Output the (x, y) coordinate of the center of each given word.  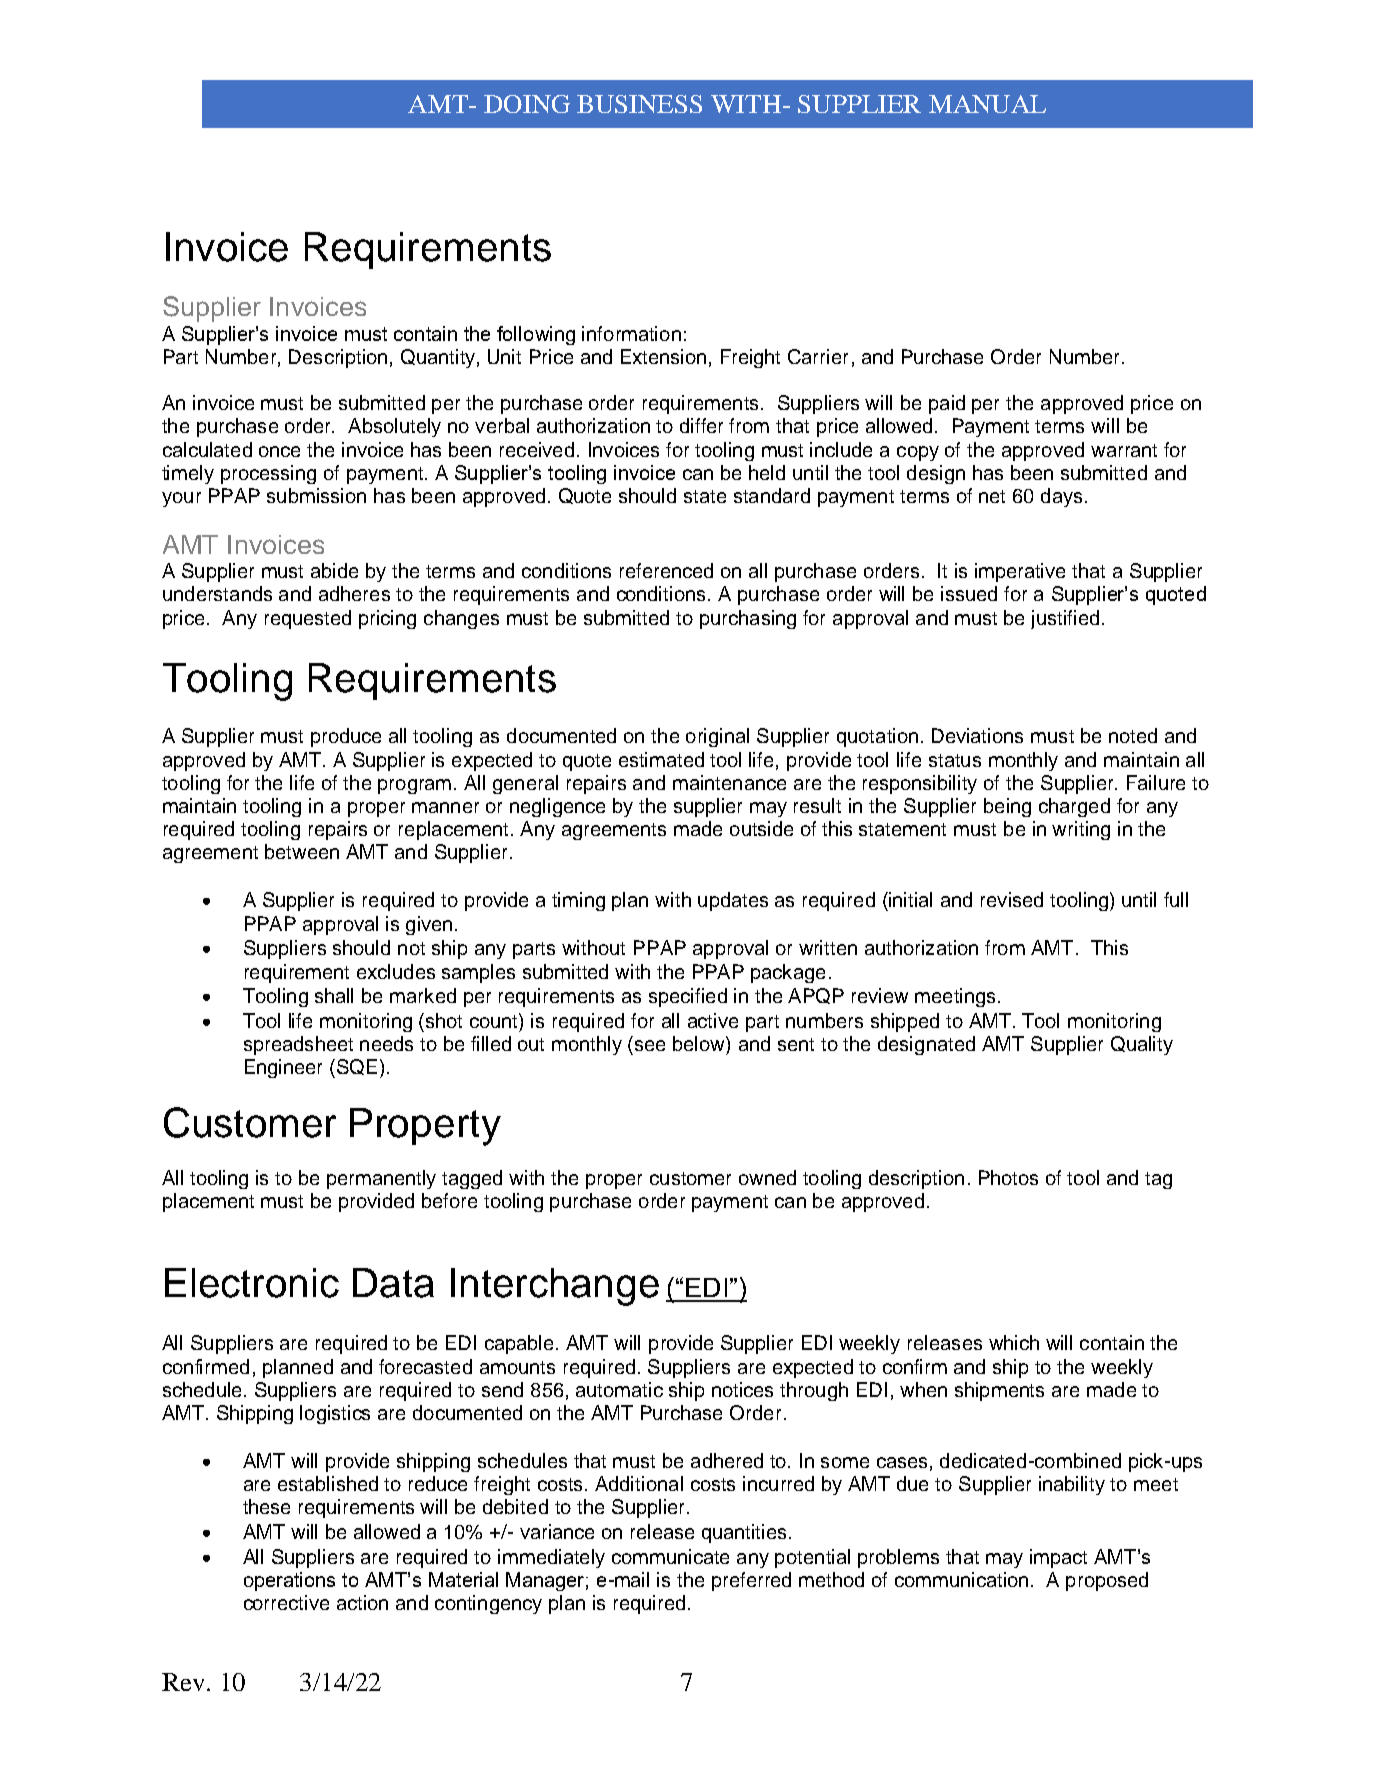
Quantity (438, 358)
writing (1081, 830)
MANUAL (987, 104)
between (302, 851)
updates (733, 901)
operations (289, 1581)
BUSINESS (639, 104)
